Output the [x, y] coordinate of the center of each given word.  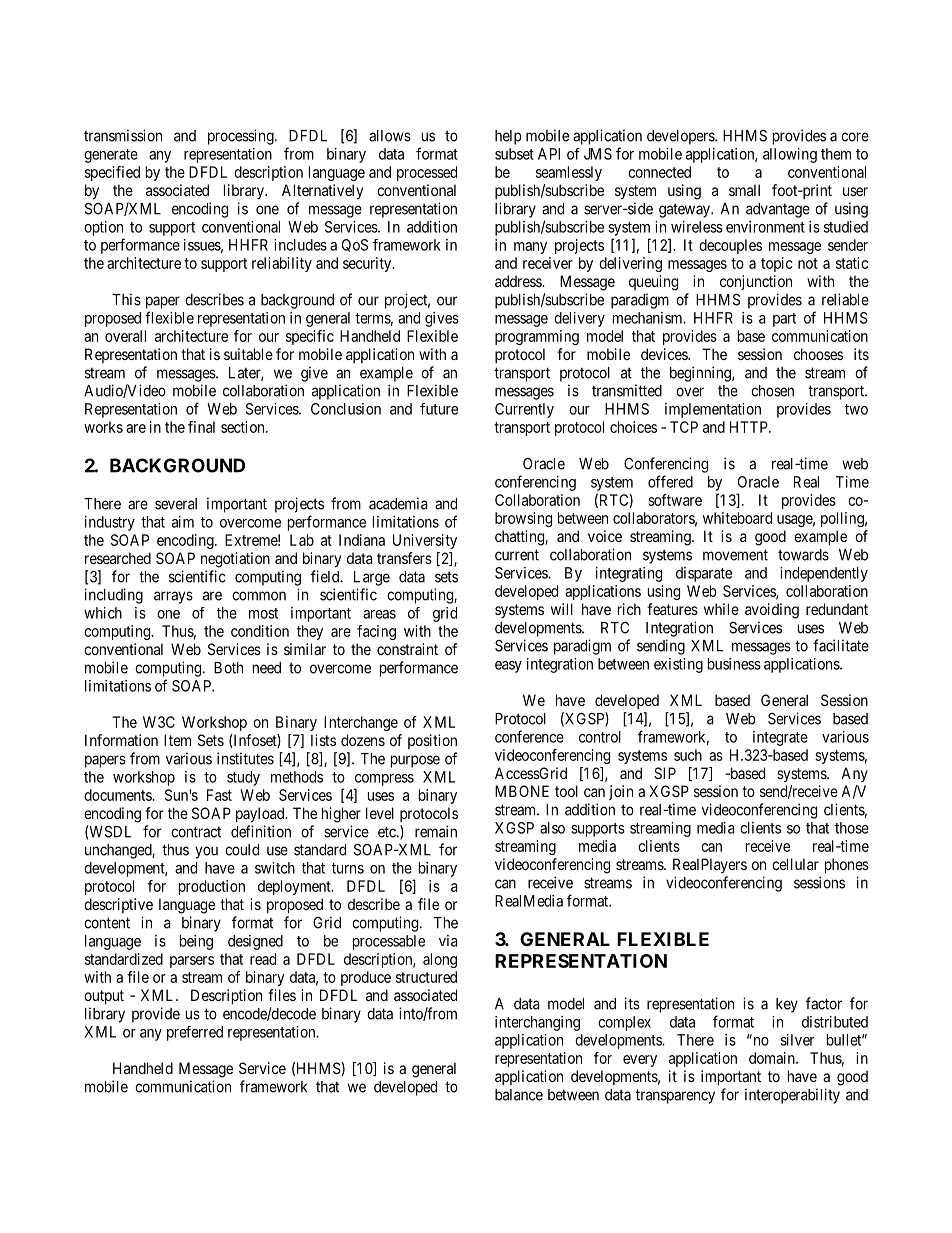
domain [773, 1058]
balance [519, 1095]
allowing [790, 155]
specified [112, 173]
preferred [195, 1033]
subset [514, 154]
